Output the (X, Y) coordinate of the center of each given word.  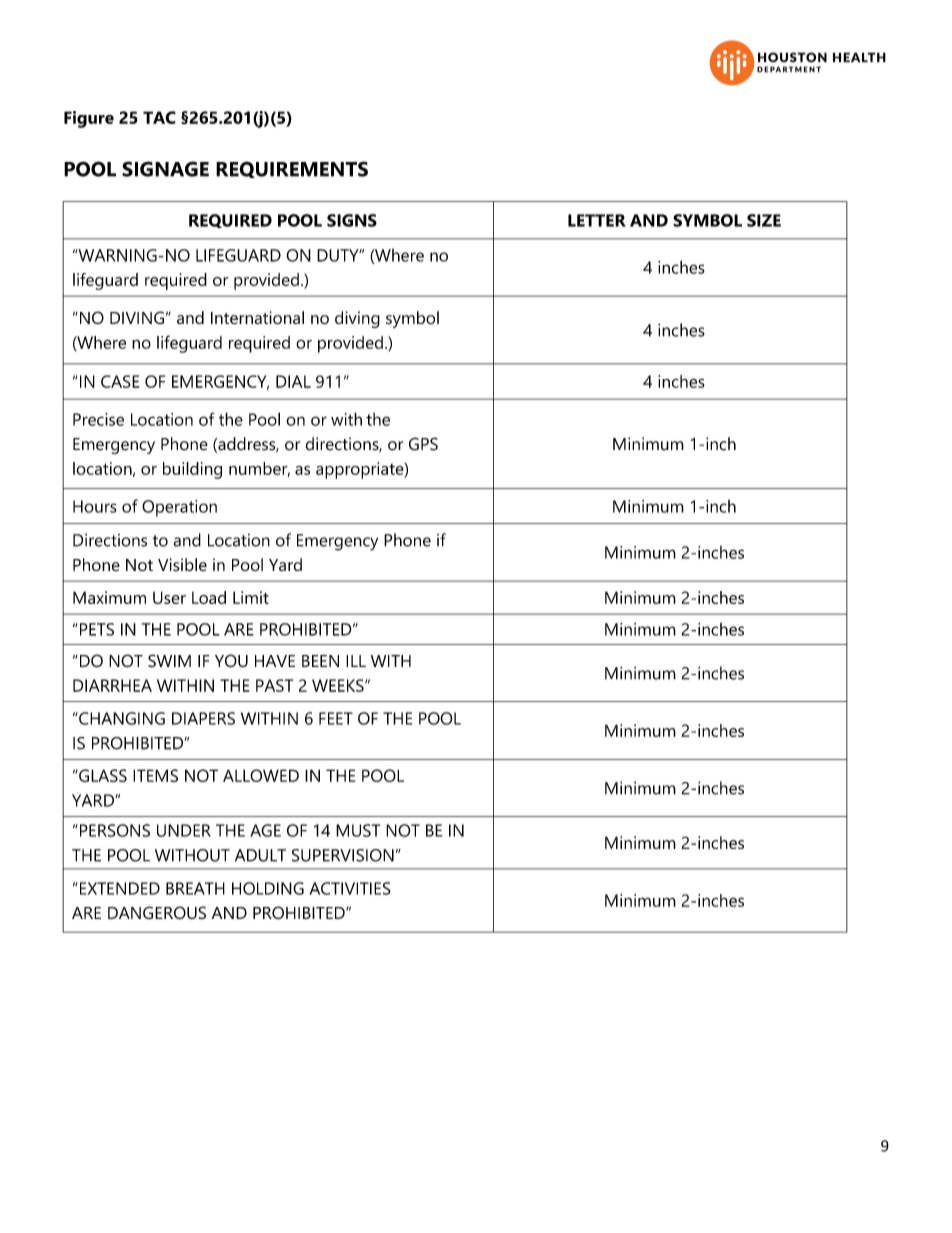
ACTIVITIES (350, 888)
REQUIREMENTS (292, 169)
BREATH (195, 888)
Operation (179, 508)
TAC (159, 117)
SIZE (764, 220)
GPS (423, 444)
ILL (356, 661)
